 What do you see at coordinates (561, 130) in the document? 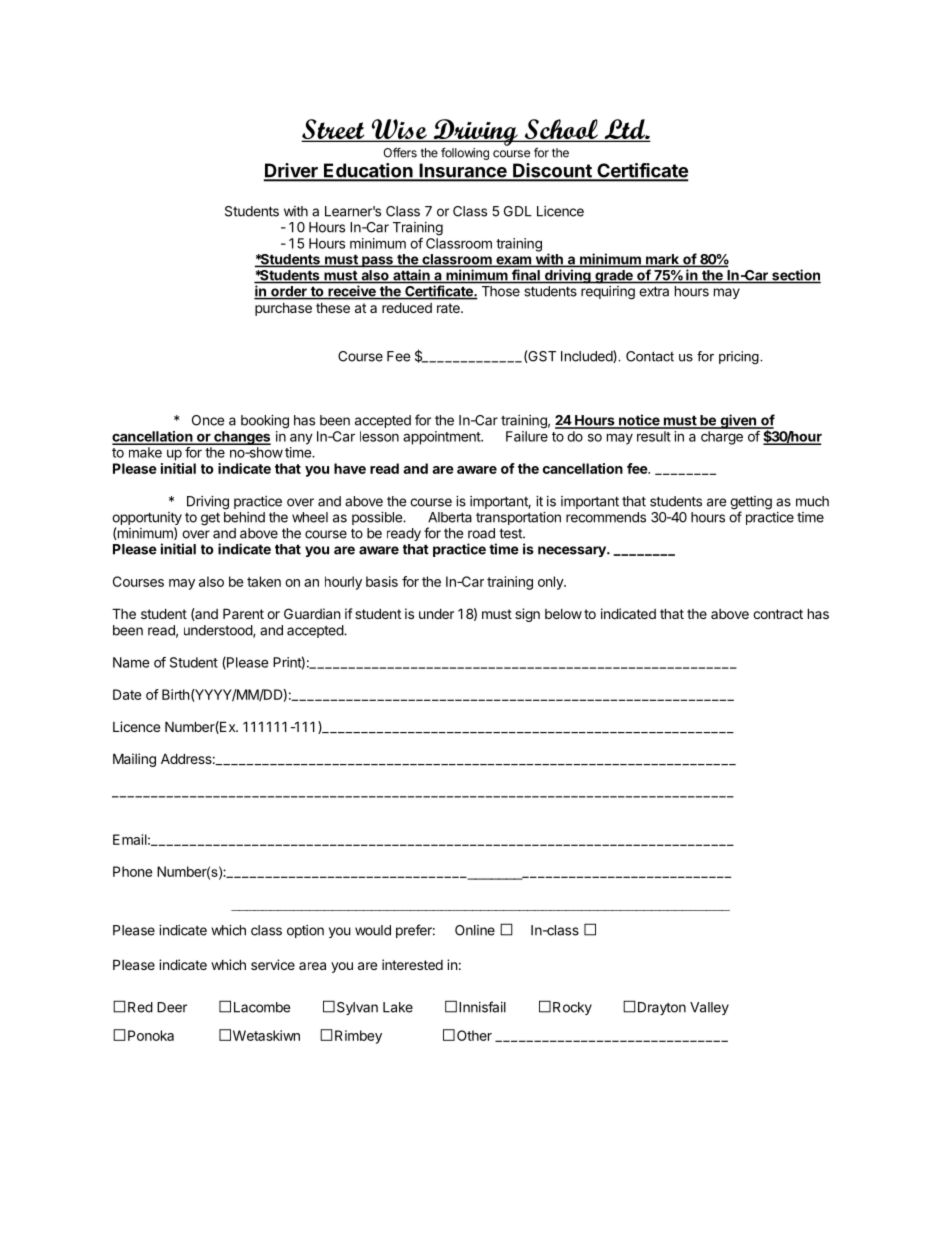
I see `School` at bounding box center [561, 130].
